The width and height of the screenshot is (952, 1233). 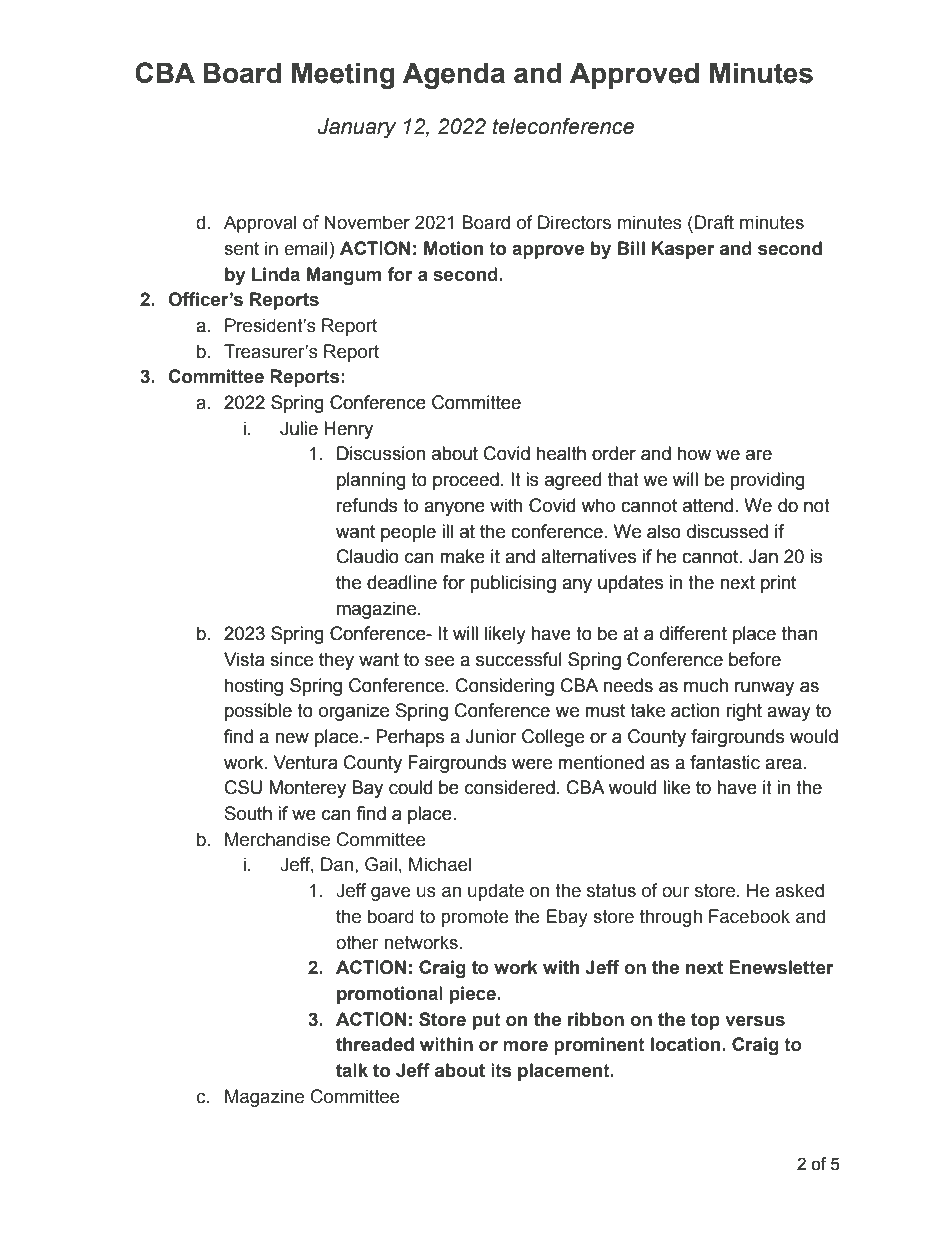 What do you see at coordinates (714, 222) in the screenshot?
I see `Draft` at bounding box center [714, 222].
